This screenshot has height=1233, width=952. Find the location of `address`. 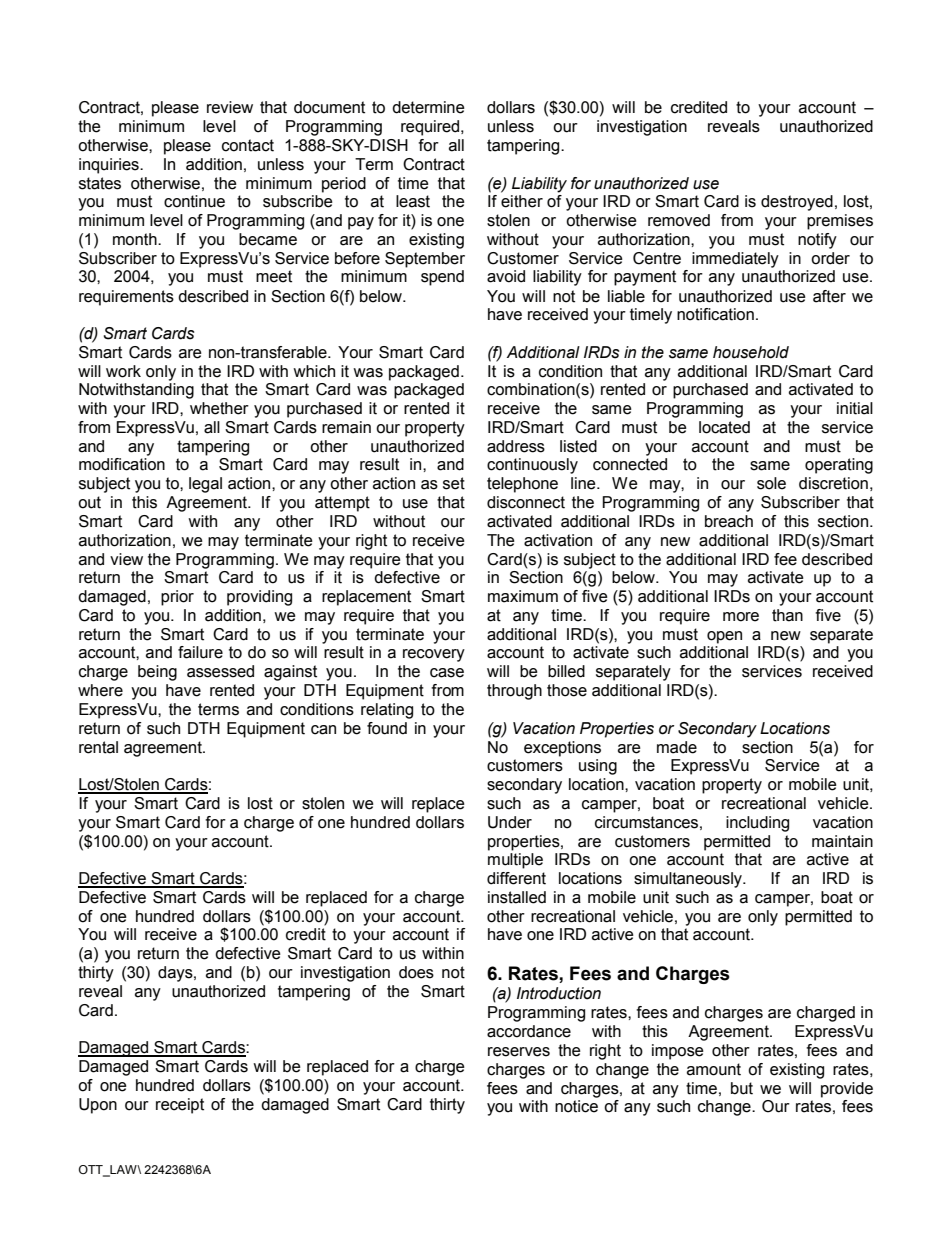

address is located at coordinates (516, 446).
